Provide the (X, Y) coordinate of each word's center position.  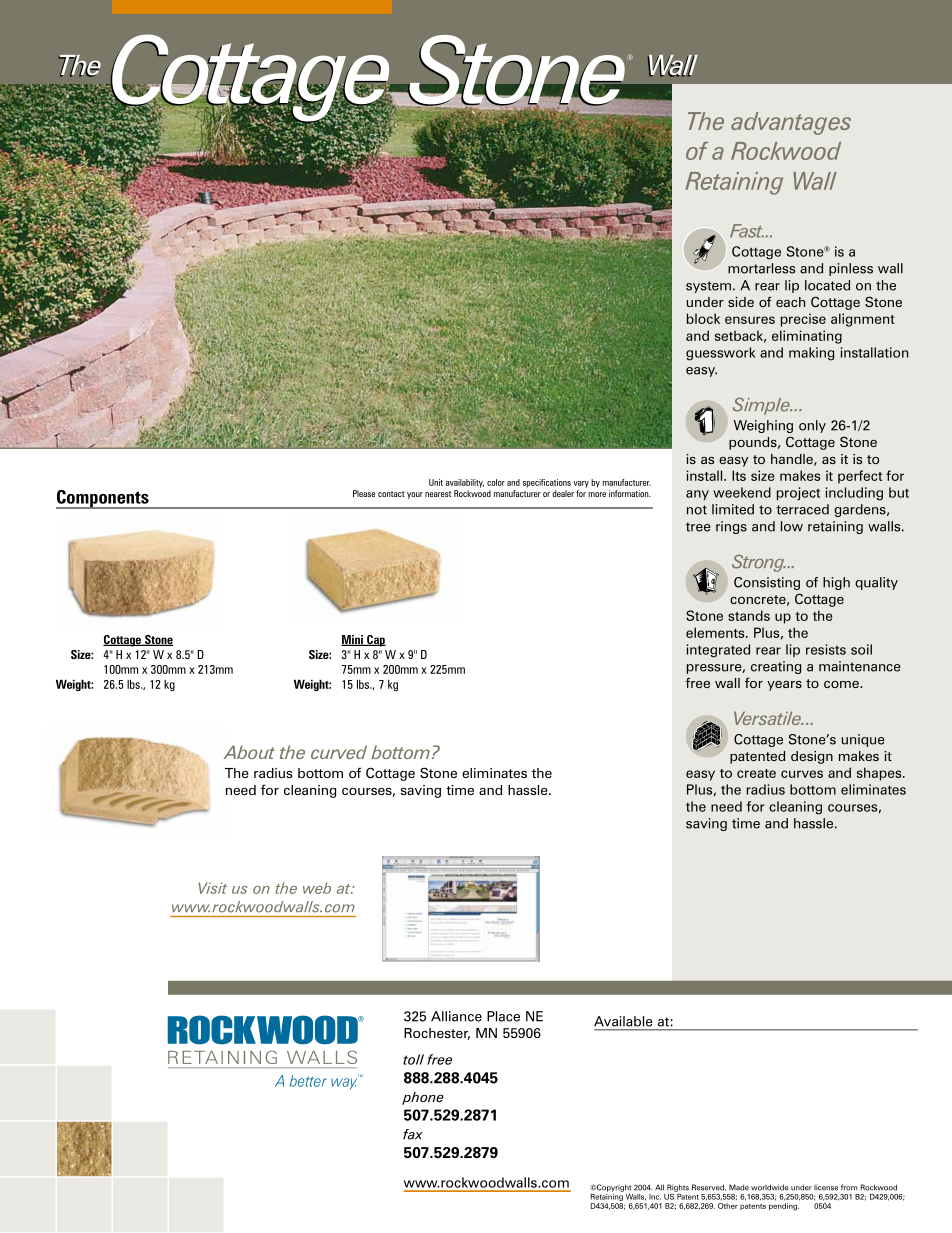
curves (802, 774)
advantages (791, 123)
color (496, 482)
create (756, 773)
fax (413, 1134)
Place (503, 1016)
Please (364, 493)
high (836, 583)
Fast (747, 231)
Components (103, 499)
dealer (563, 493)
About (249, 752)
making (811, 354)
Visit (213, 888)
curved (339, 752)
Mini (353, 640)
